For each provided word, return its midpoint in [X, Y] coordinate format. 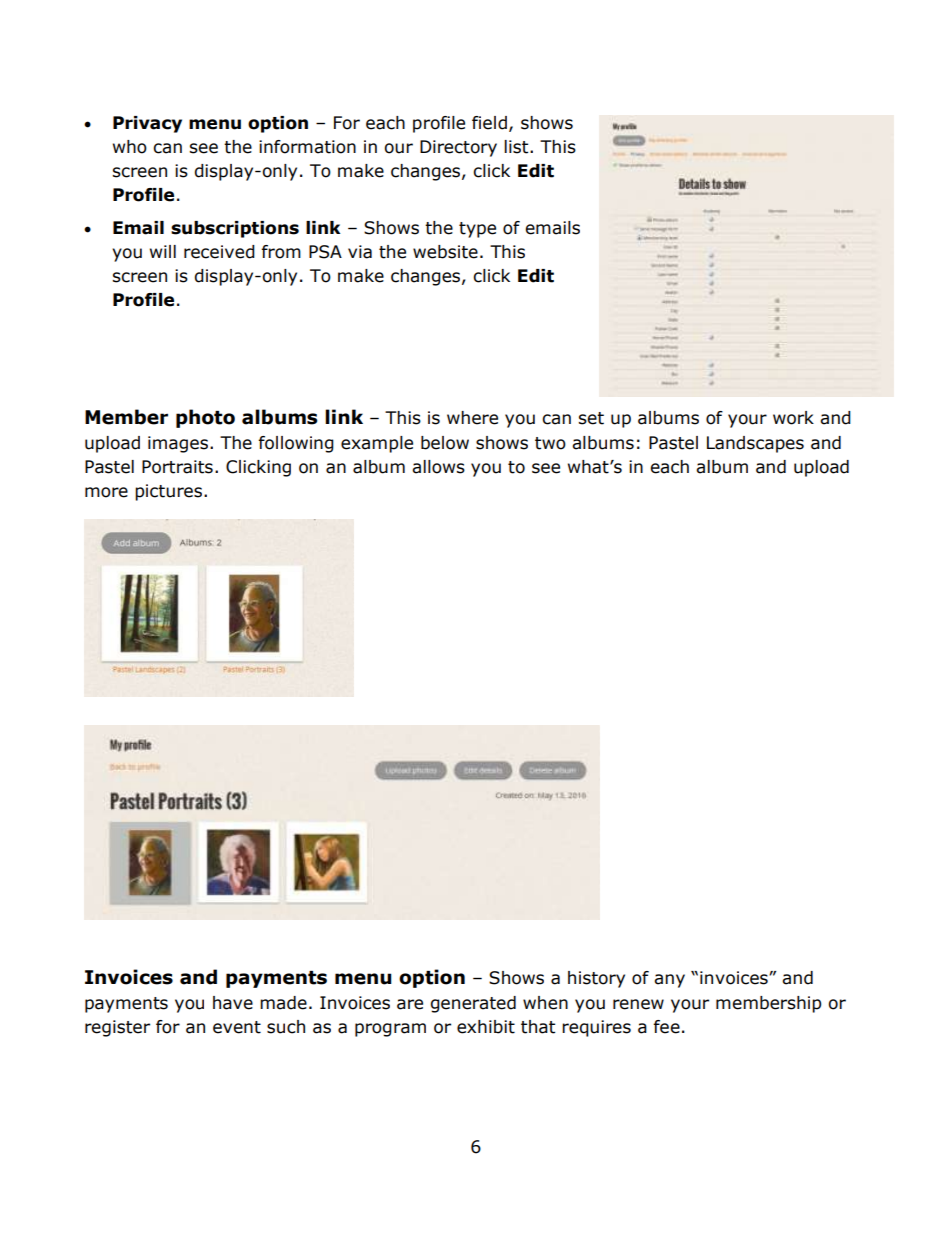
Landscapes [755, 444]
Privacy [147, 124]
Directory [458, 148]
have [233, 1003]
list [517, 147]
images [178, 444]
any [669, 981]
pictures [168, 492]
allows [438, 467]
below [445, 443]
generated [473, 1004]
